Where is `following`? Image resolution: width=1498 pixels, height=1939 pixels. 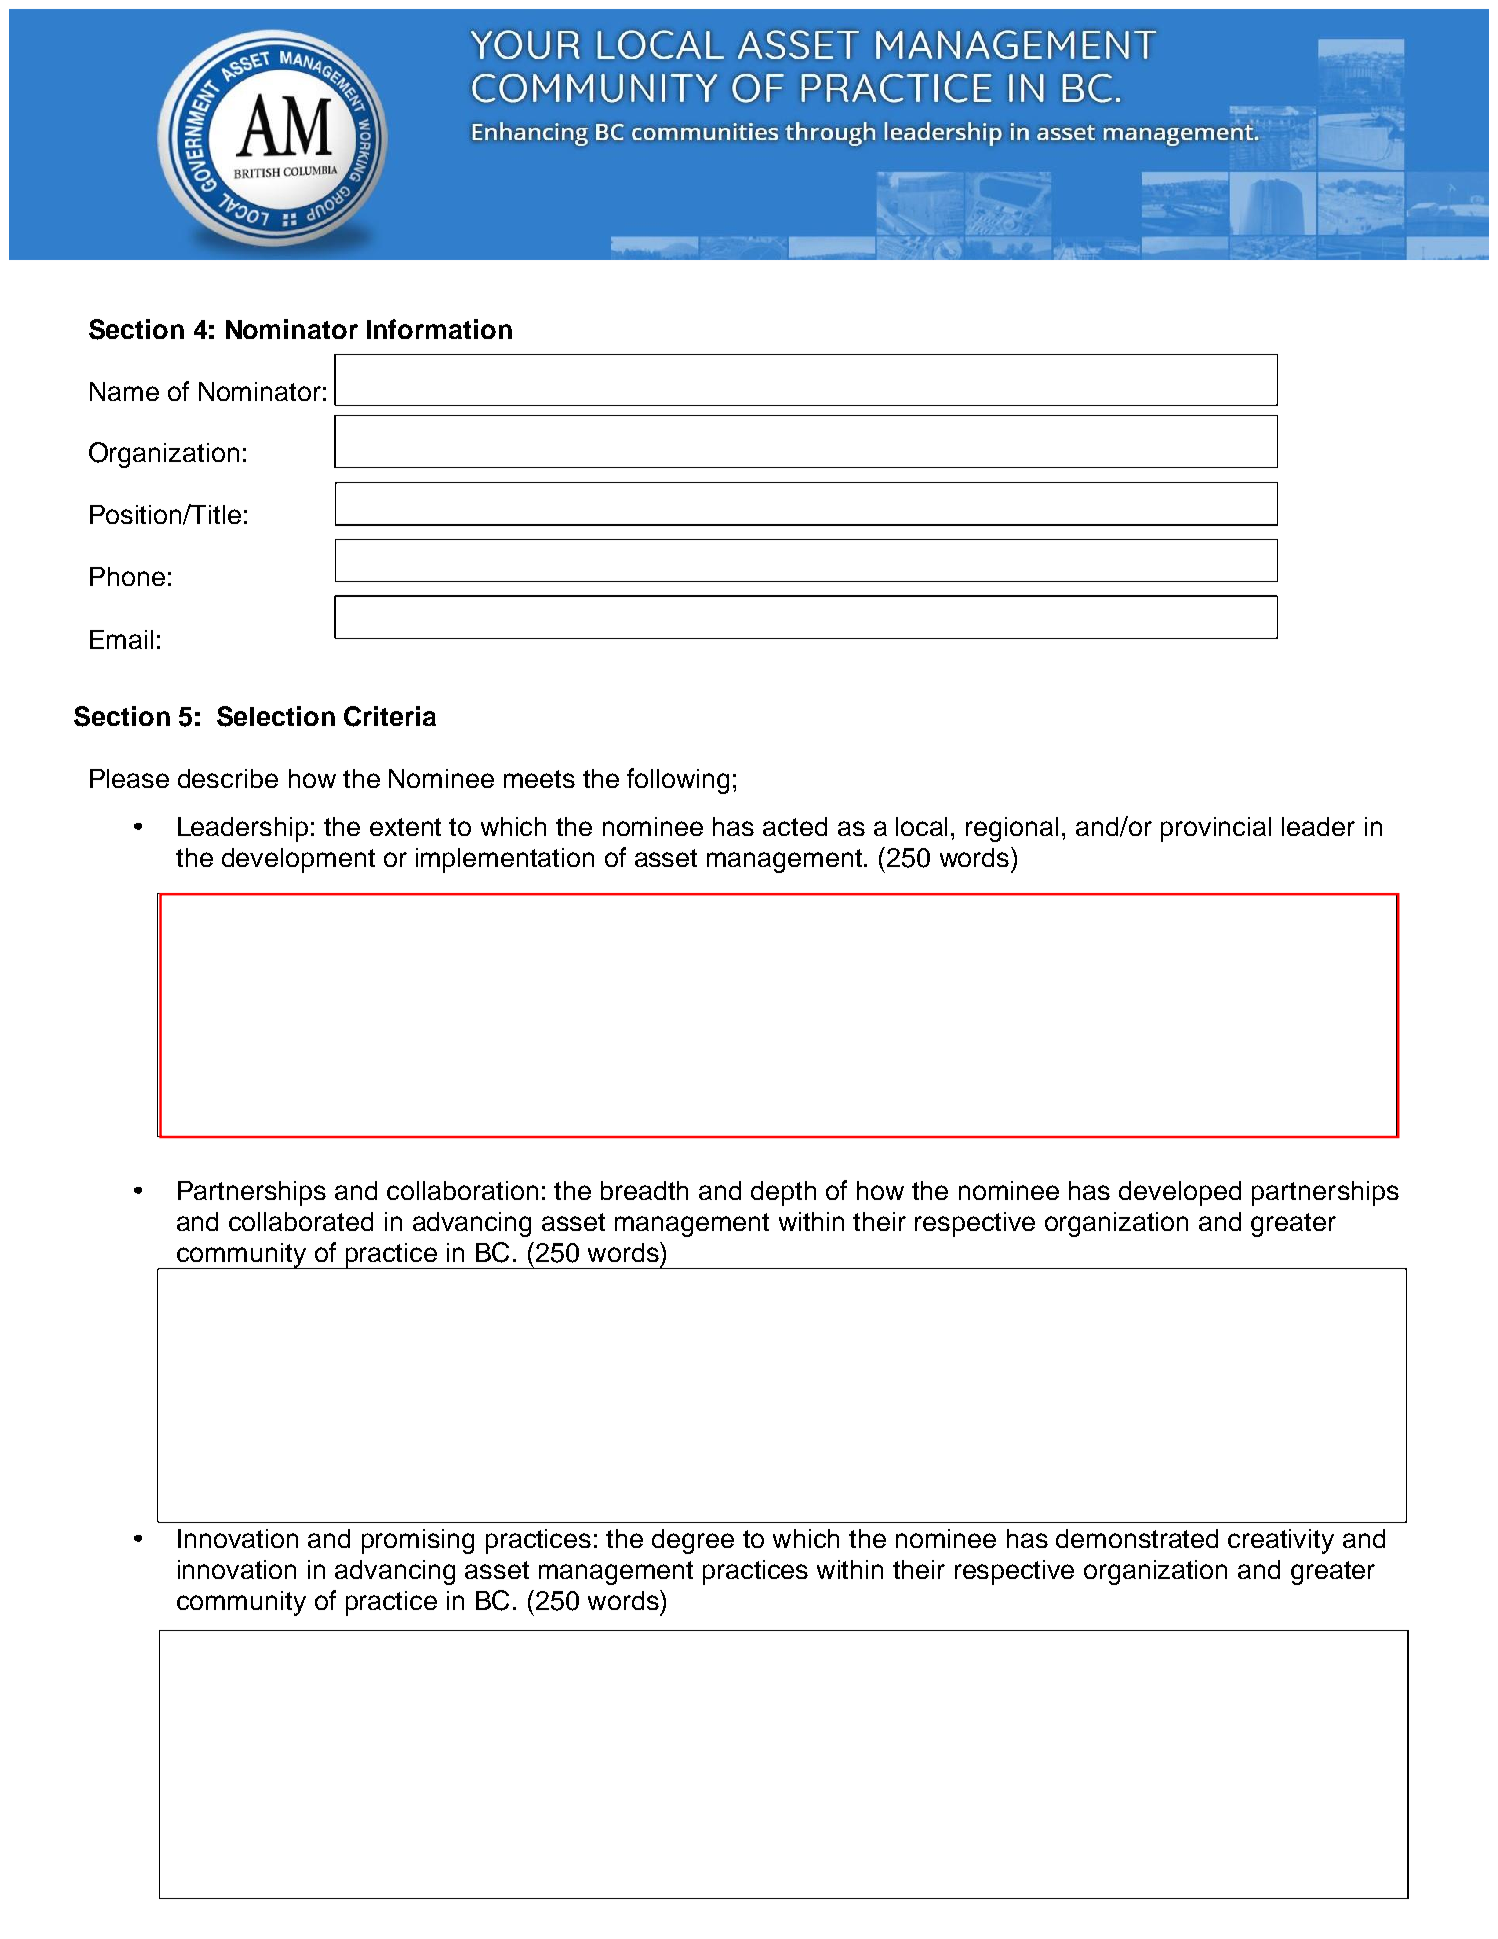 following is located at coordinates (678, 781).
